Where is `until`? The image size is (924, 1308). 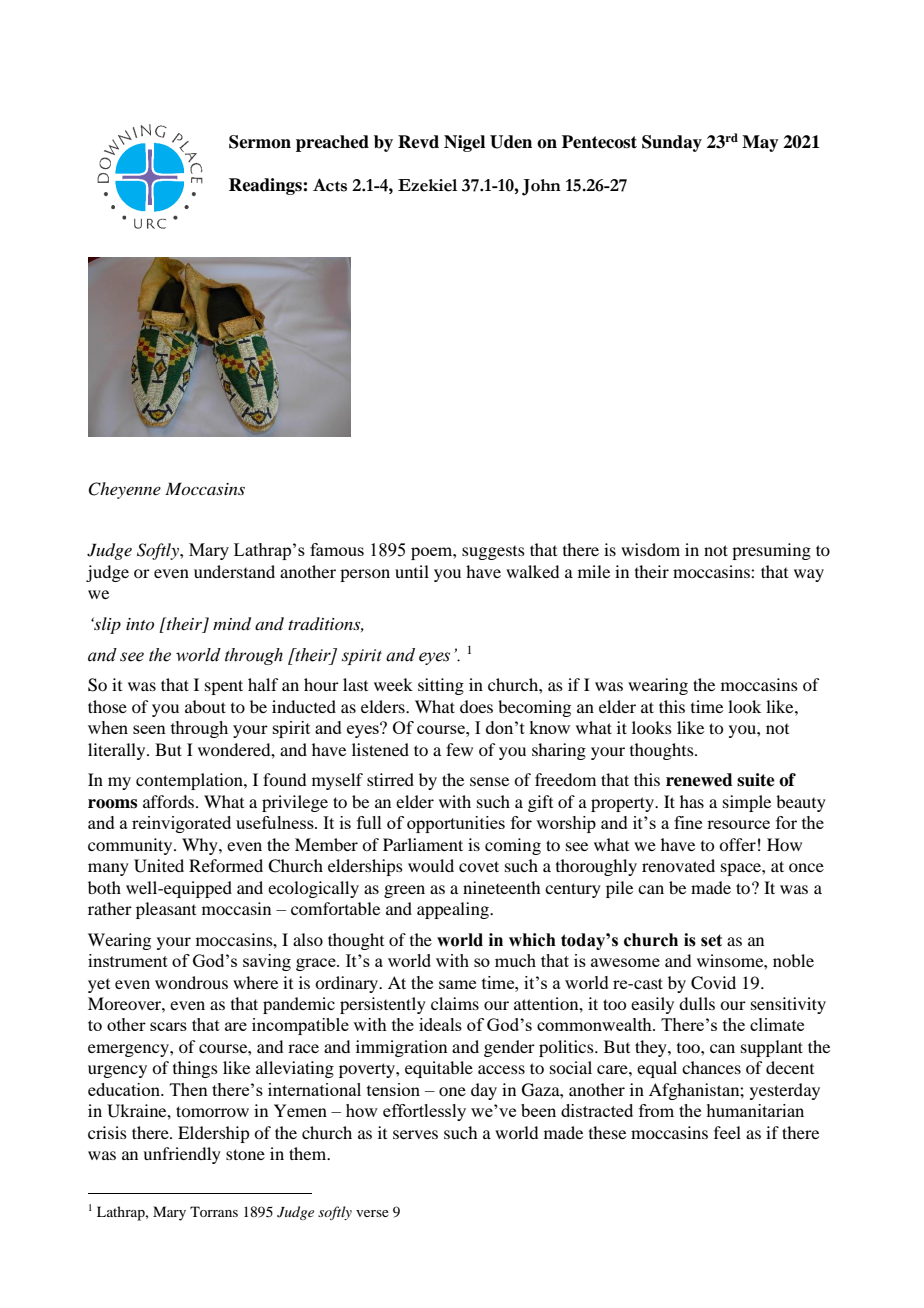 until is located at coordinates (412, 571).
